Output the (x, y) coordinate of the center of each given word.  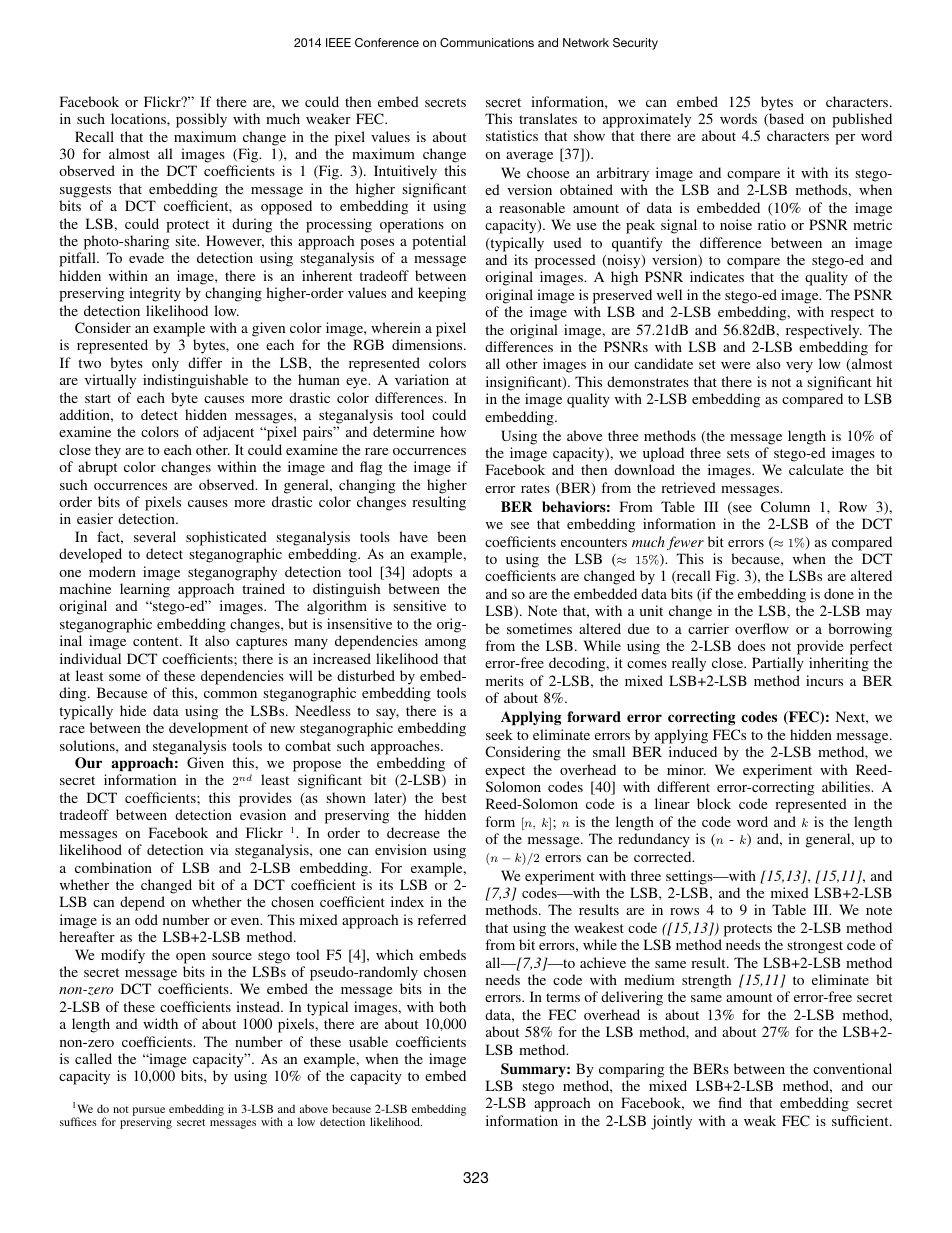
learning (145, 590)
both (452, 1006)
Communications (487, 42)
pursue (148, 1112)
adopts (432, 573)
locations (139, 118)
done (839, 593)
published (862, 120)
